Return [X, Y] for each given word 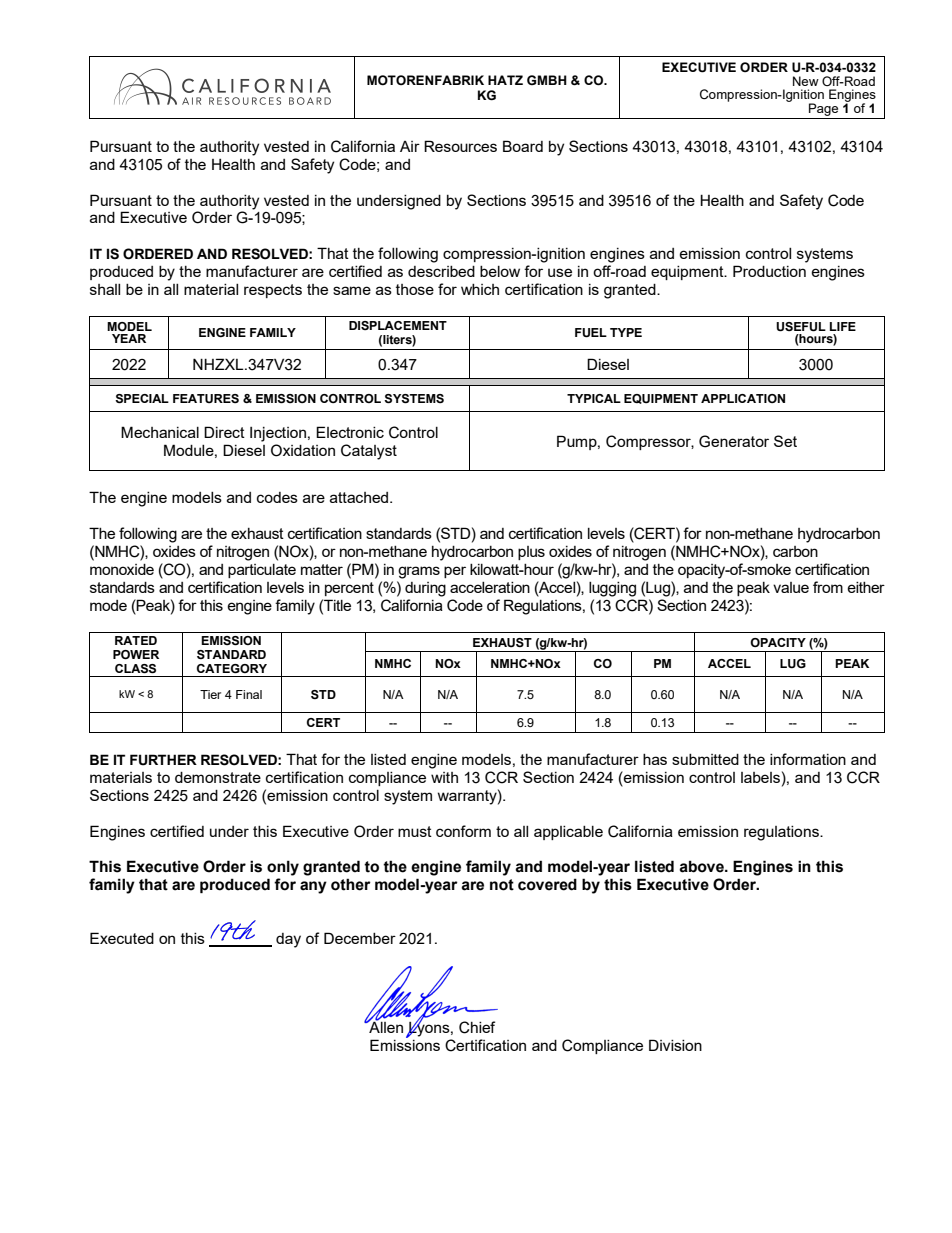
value [791, 587]
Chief [477, 1027]
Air [410, 146]
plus [531, 553]
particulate [262, 571]
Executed [122, 938]
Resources [460, 146]
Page [823, 109]
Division [675, 1045]
